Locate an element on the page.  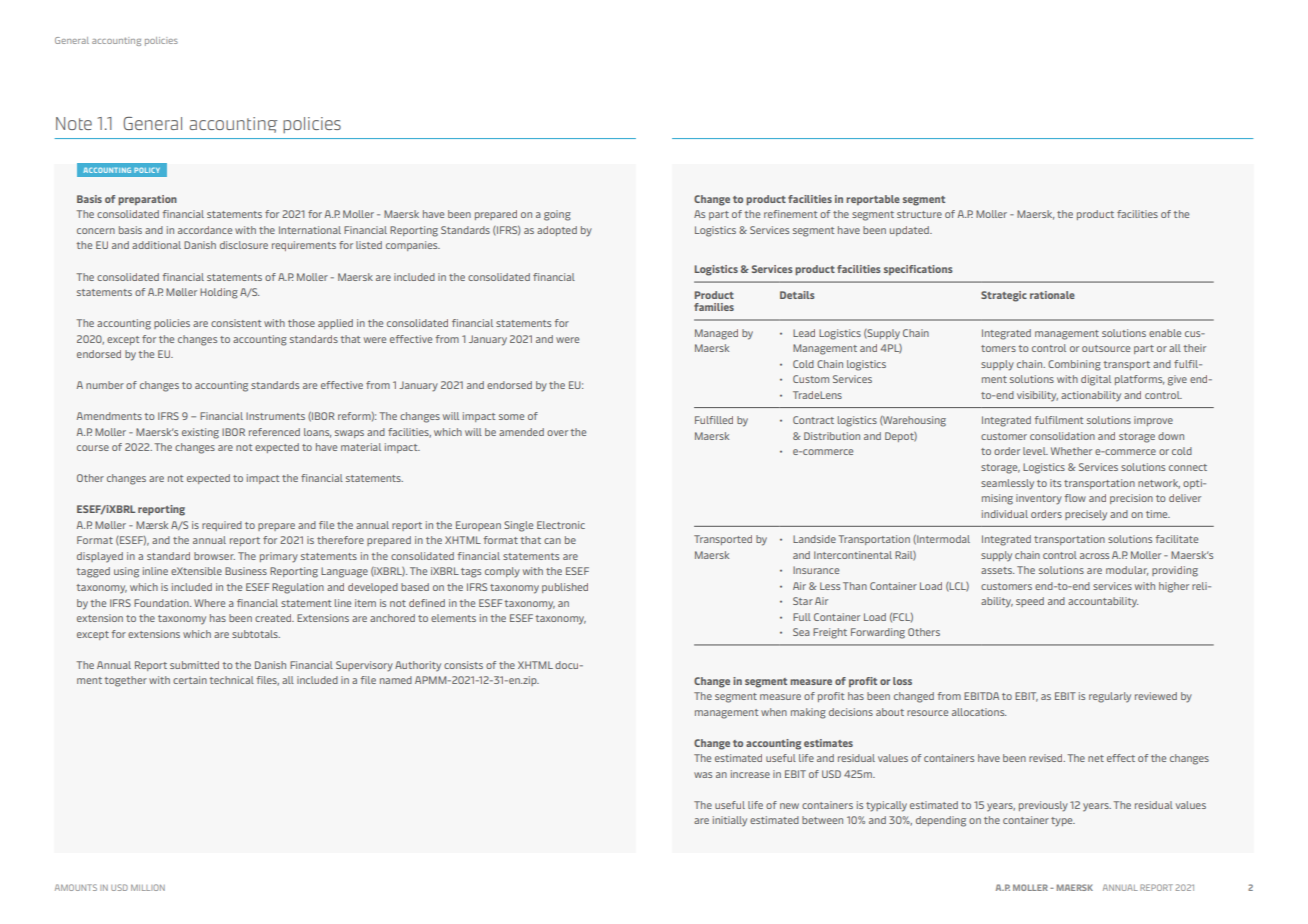
initially is located at coordinates (730, 821).
